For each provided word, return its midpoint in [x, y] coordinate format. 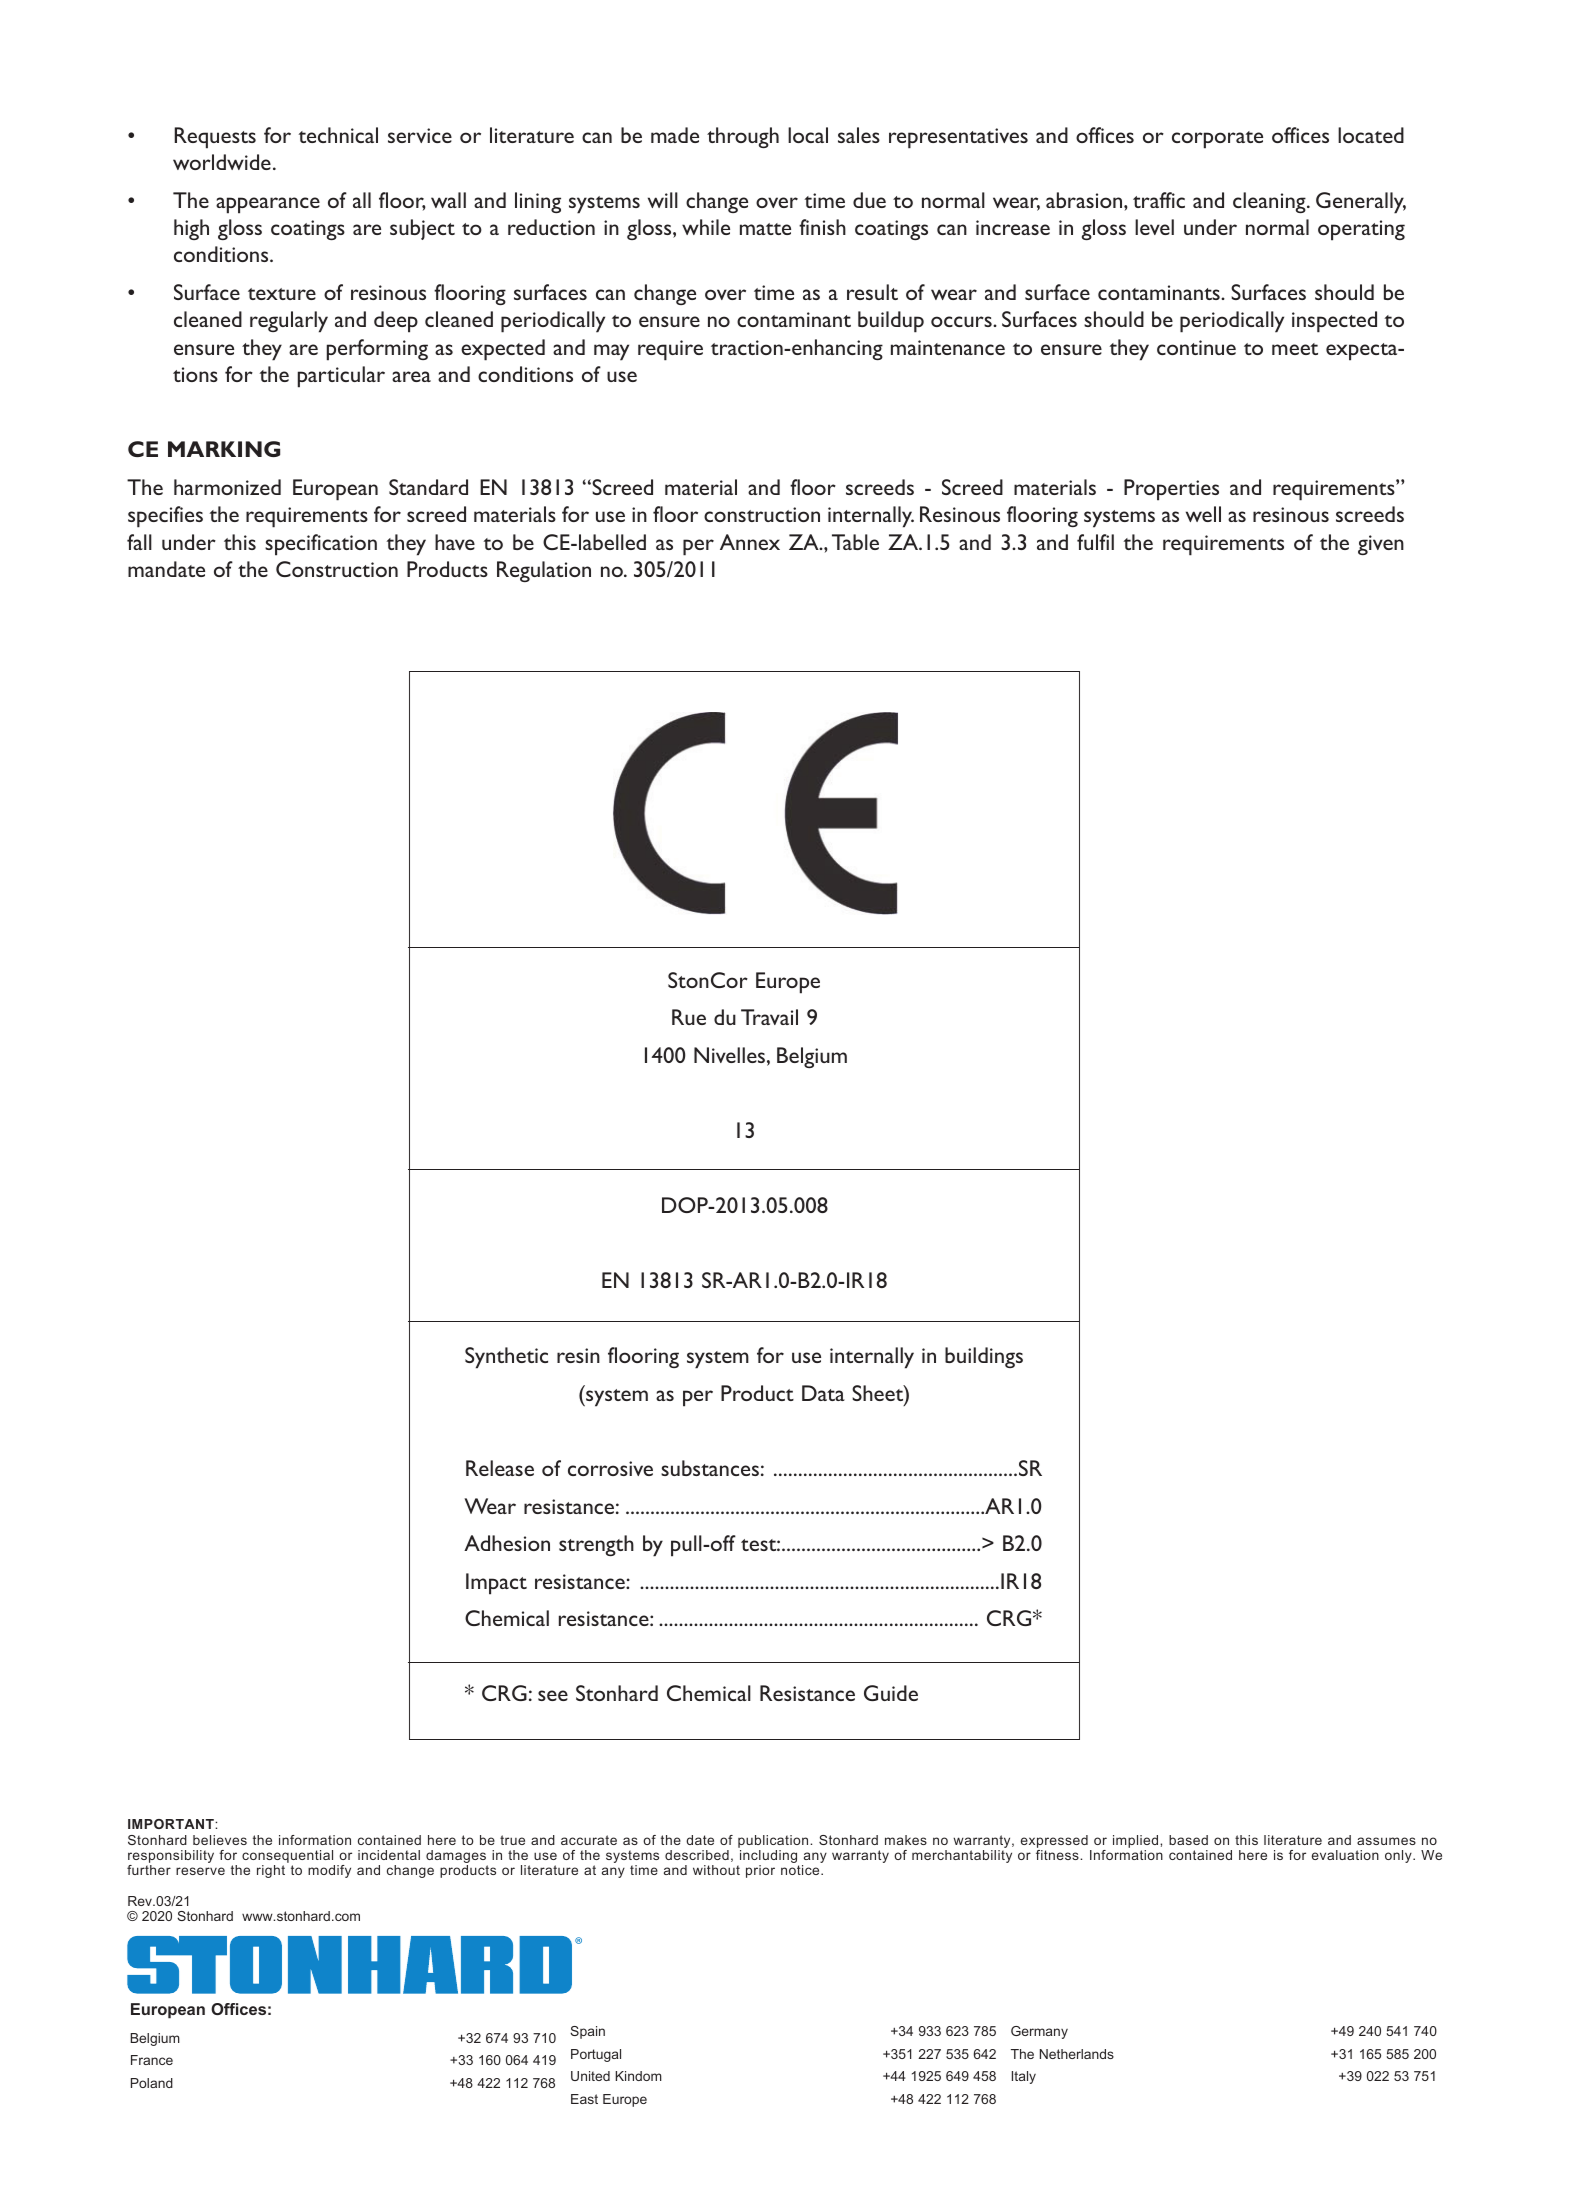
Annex [750, 542]
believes [220, 1840]
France [152, 2060]
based [1188, 1840]
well [1203, 514]
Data [823, 1393]
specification [321, 545]
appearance [268, 205]
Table [855, 542]
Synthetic [506, 1358]
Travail [769, 1017]
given [1381, 545]
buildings [984, 1357]
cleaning [1270, 202]
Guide [891, 1693]
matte [765, 229]
